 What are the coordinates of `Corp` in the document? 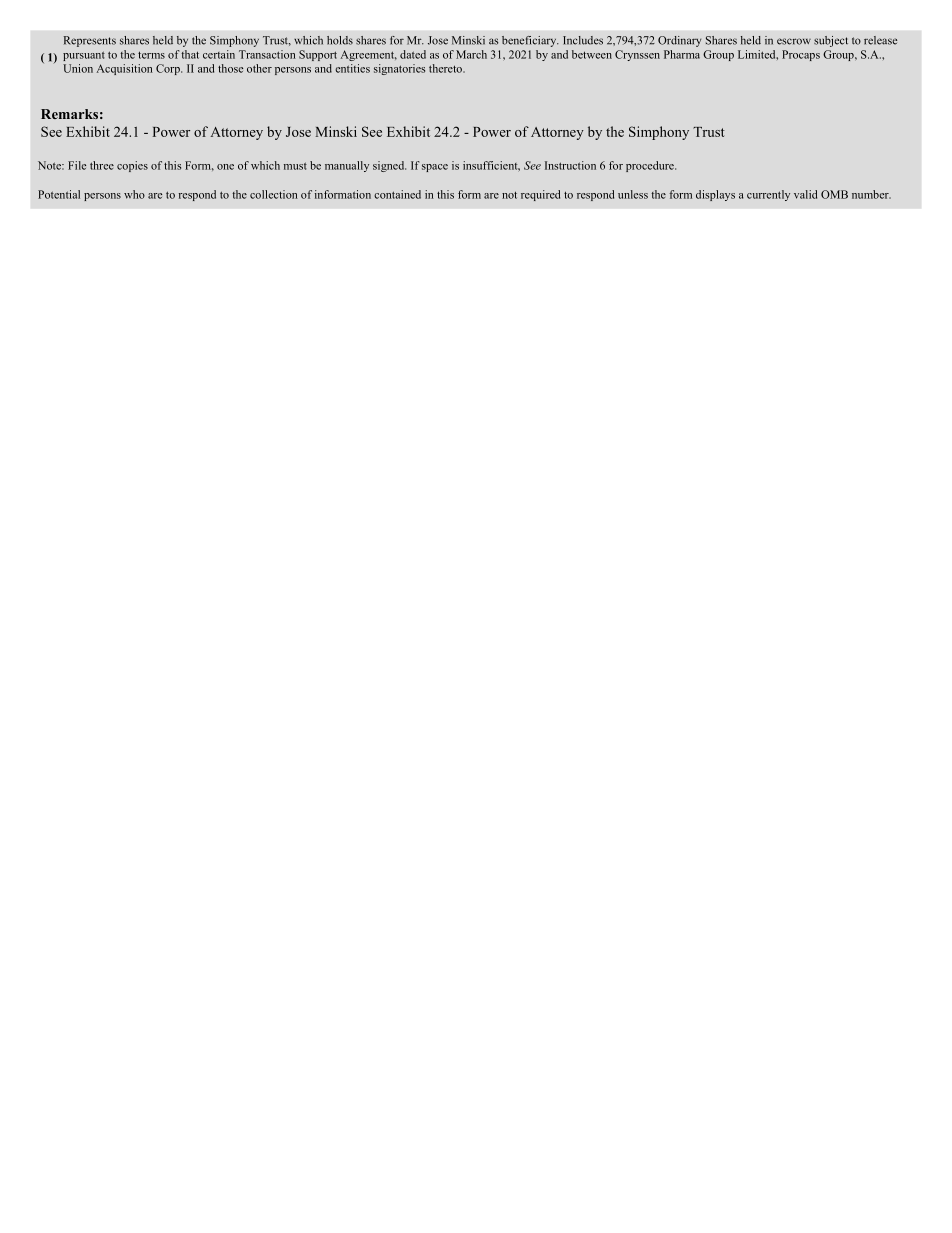 It's located at (169, 69).
